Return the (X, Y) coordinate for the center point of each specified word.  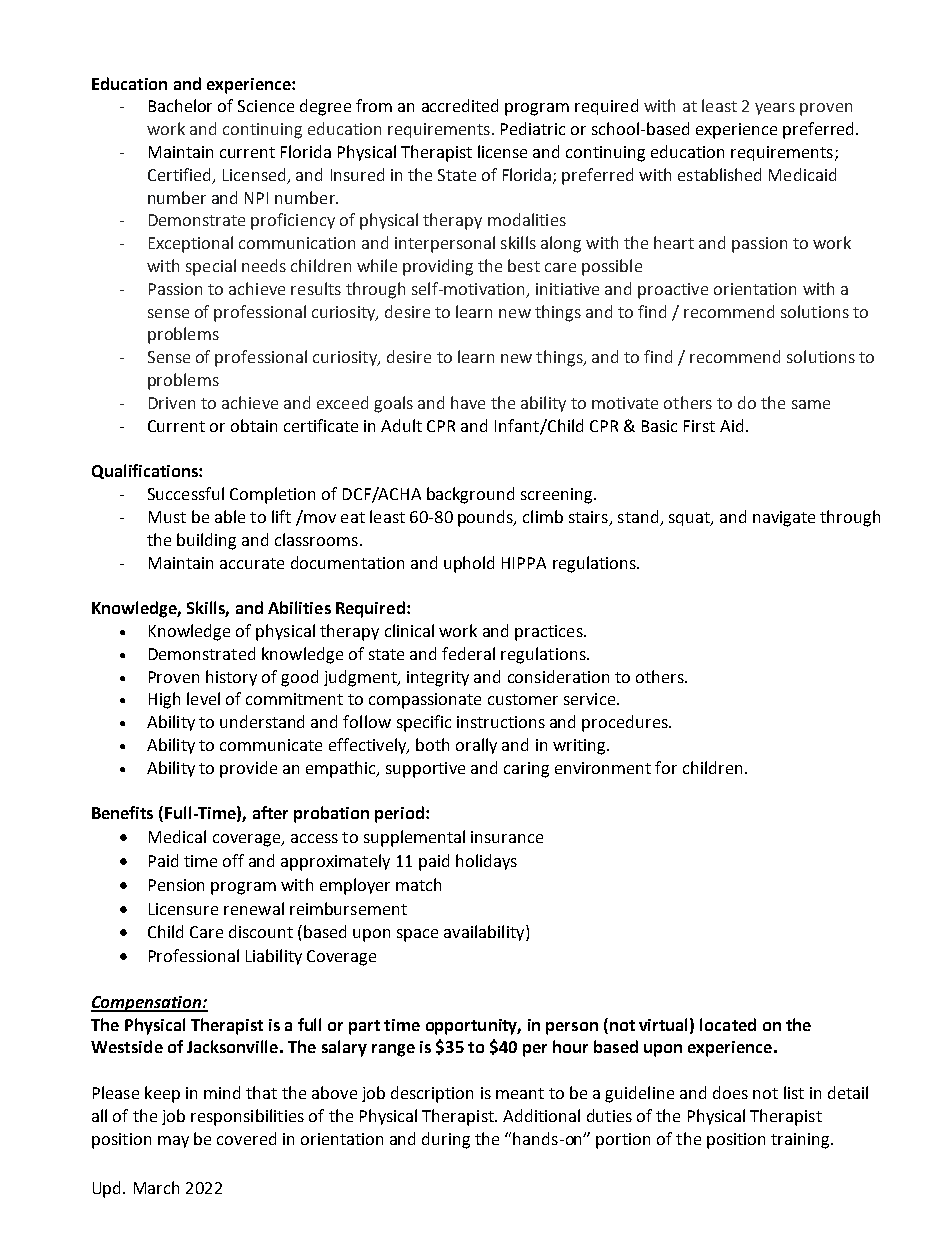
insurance (507, 837)
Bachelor (180, 105)
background (470, 495)
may (173, 1142)
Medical (177, 836)
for (666, 767)
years (775, 109)
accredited (460, 105)
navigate (784, 519)
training (801, 1141)
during (446, 1140)
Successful (186, 493)
